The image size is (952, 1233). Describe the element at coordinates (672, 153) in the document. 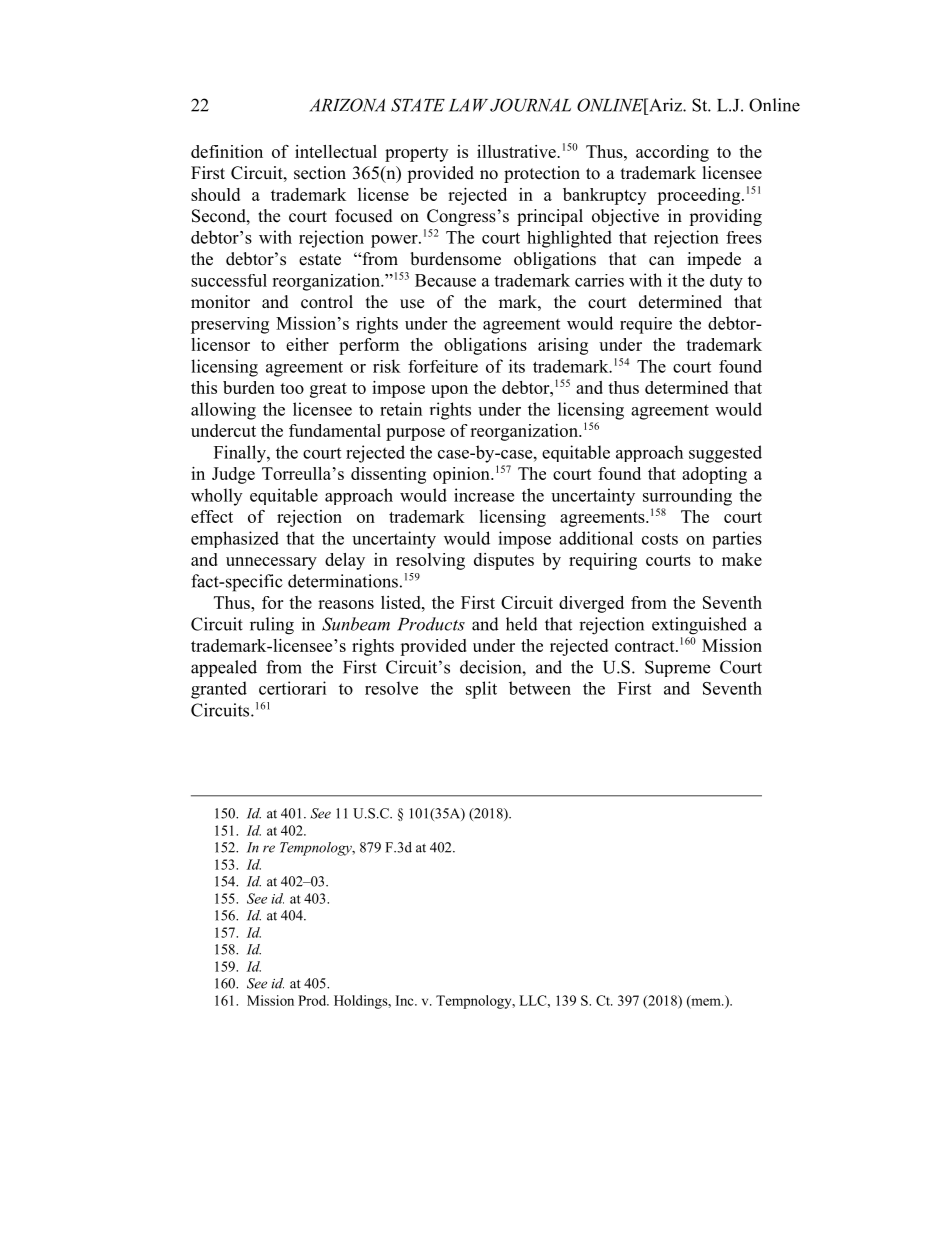

I see `according` at that location.
